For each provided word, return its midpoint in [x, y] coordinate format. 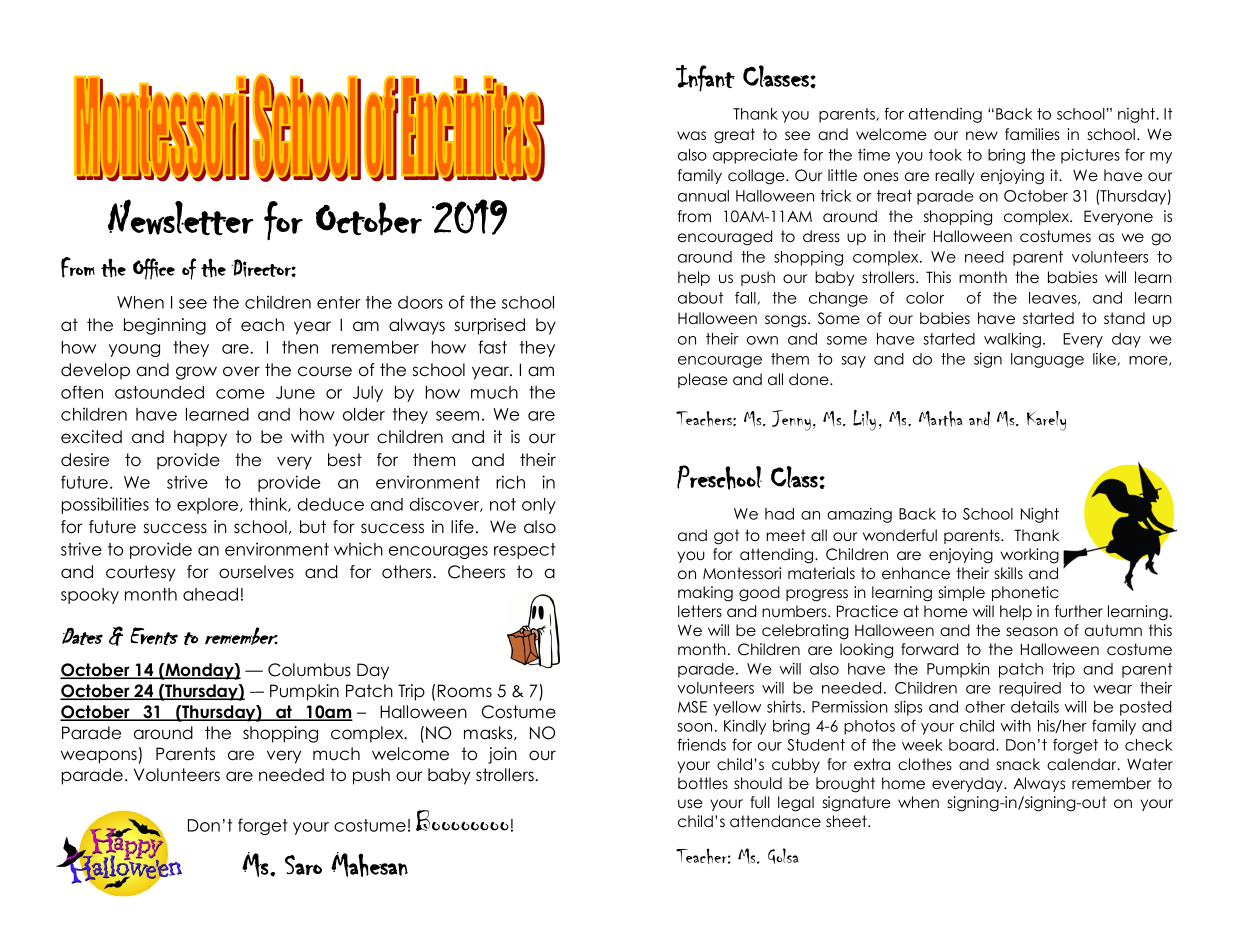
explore [209, 506]
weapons [100, 757]
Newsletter [180, 217]
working [1029, 556]
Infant [705, 78]
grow [196, 373]
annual [703, 196]
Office [154, 269]
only [539, 506]
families [1032, 134]
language [1047, 360]
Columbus [309, 670]
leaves [1054, 298]
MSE [692, 707]
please [703, 380]
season [1032, 631]
